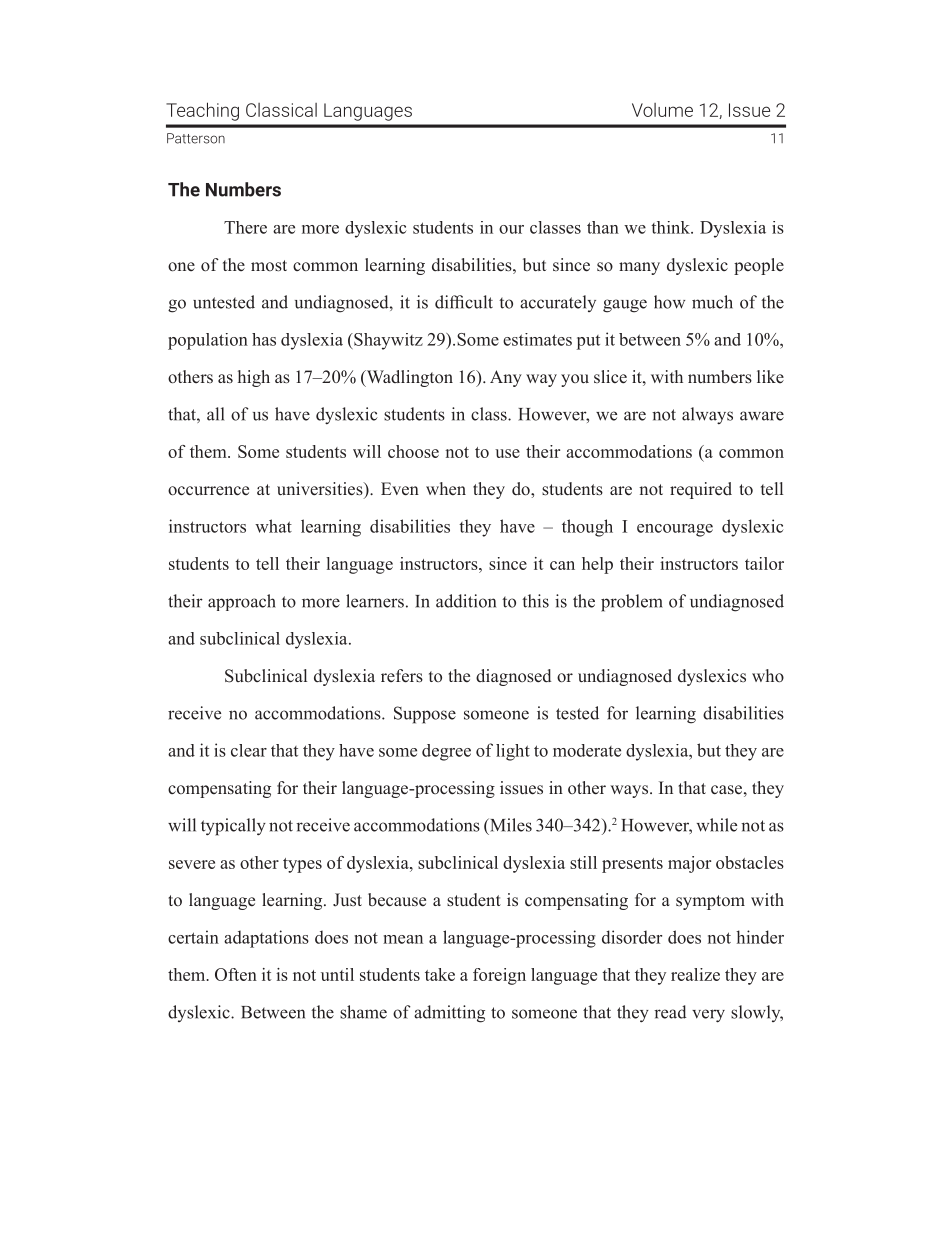 This page has width=952, height=1233. Describe the element at coordinates (236, 974) in the page. I see `Often` at that location.
